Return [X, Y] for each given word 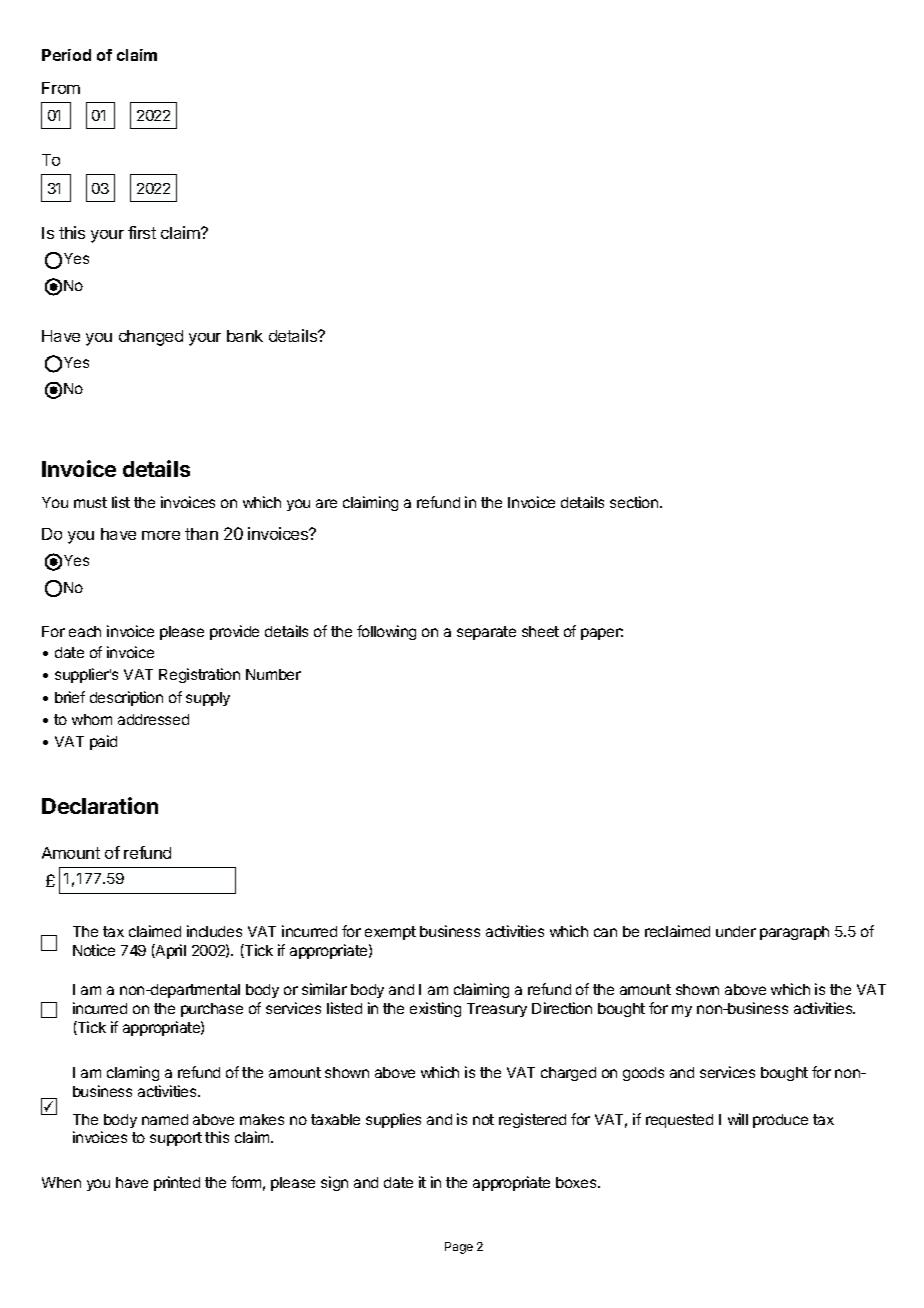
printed [177, 1183]
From [61, 88]
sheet [540, 631]
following [386, 632]
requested [679, 1121]
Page [459, 1248]
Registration [199, 675]
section [635, 502]
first [142, 232]
